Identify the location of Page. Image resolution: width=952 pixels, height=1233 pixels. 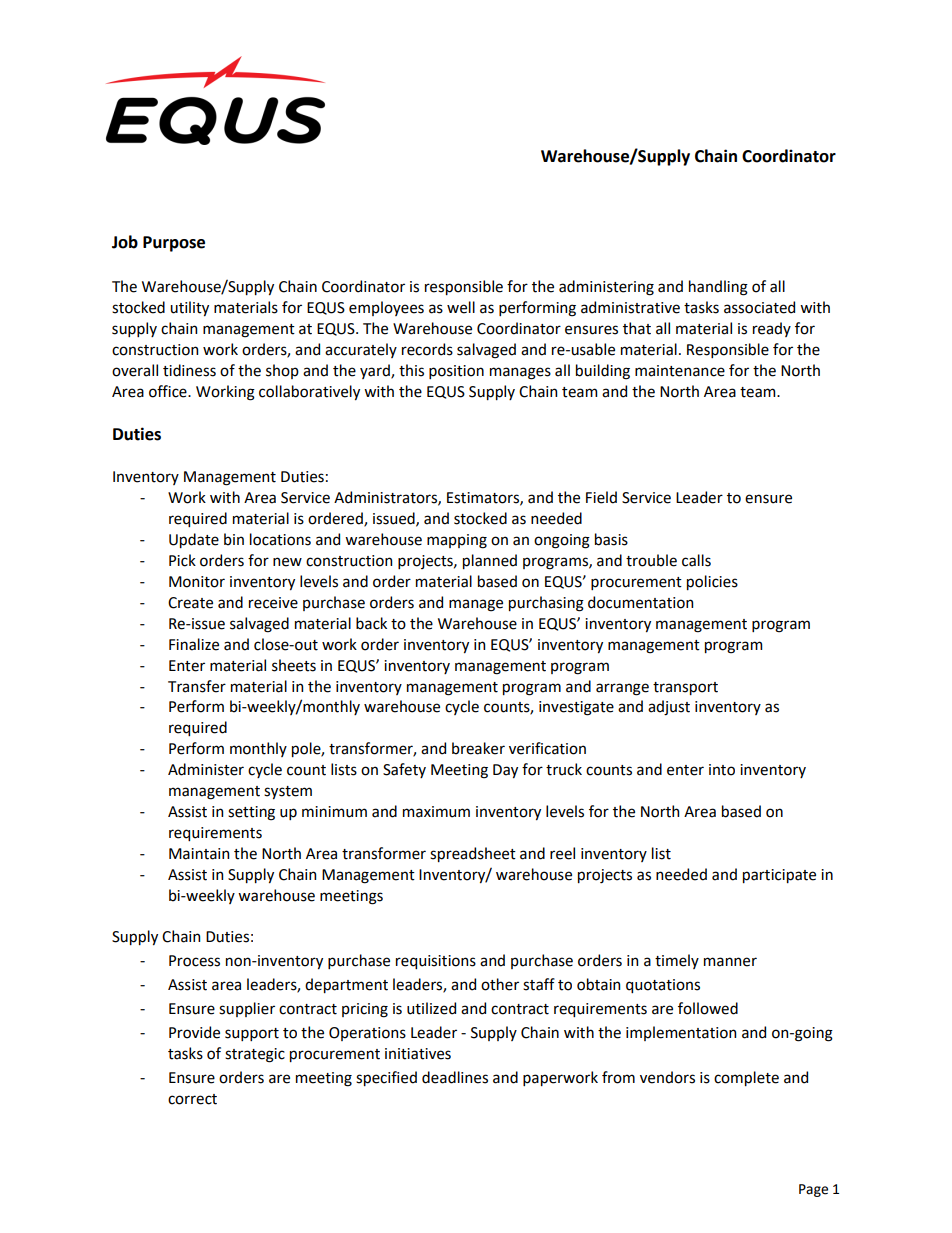
(813, 1190).
